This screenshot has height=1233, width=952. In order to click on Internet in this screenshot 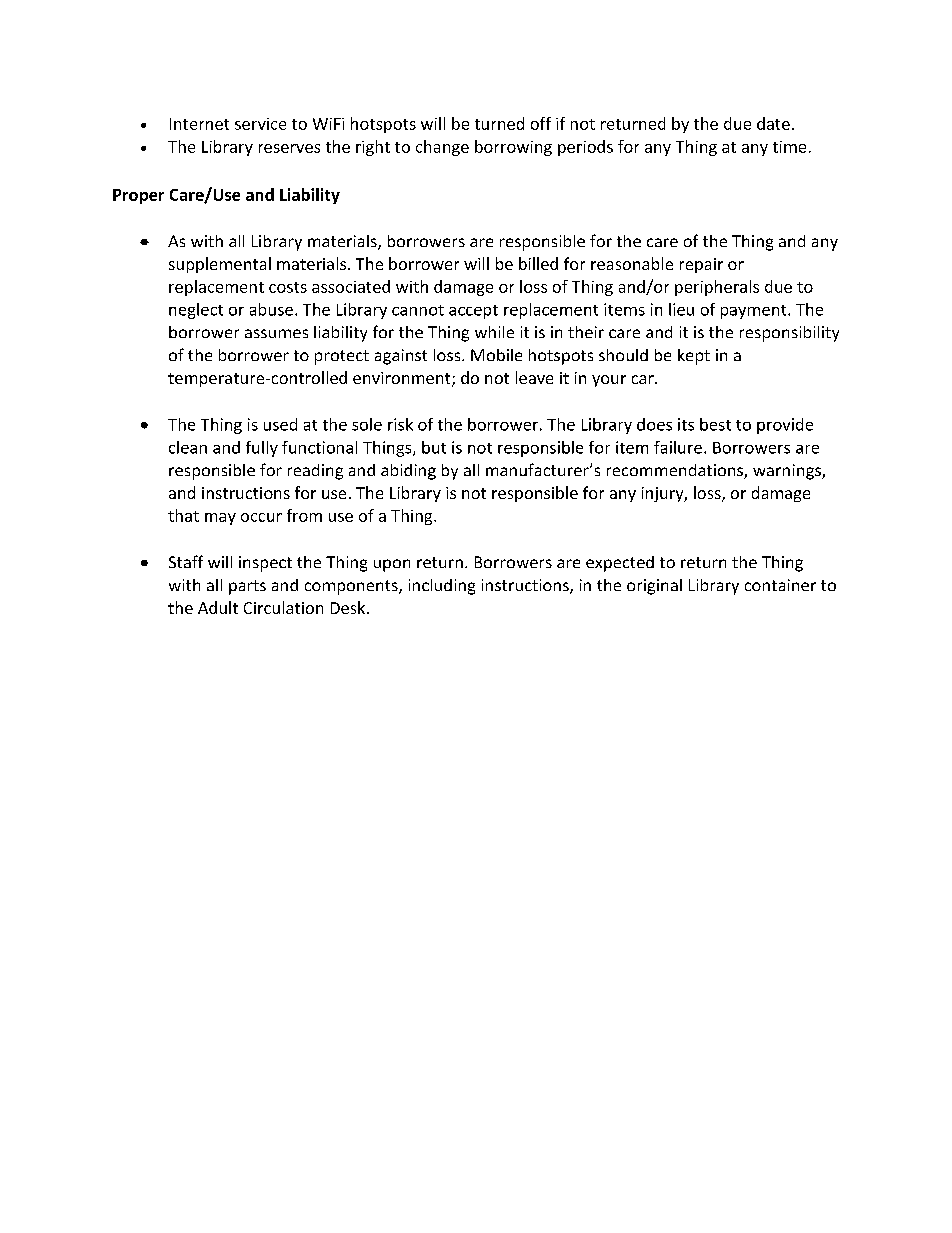, I will do `click(199, 124)`.
